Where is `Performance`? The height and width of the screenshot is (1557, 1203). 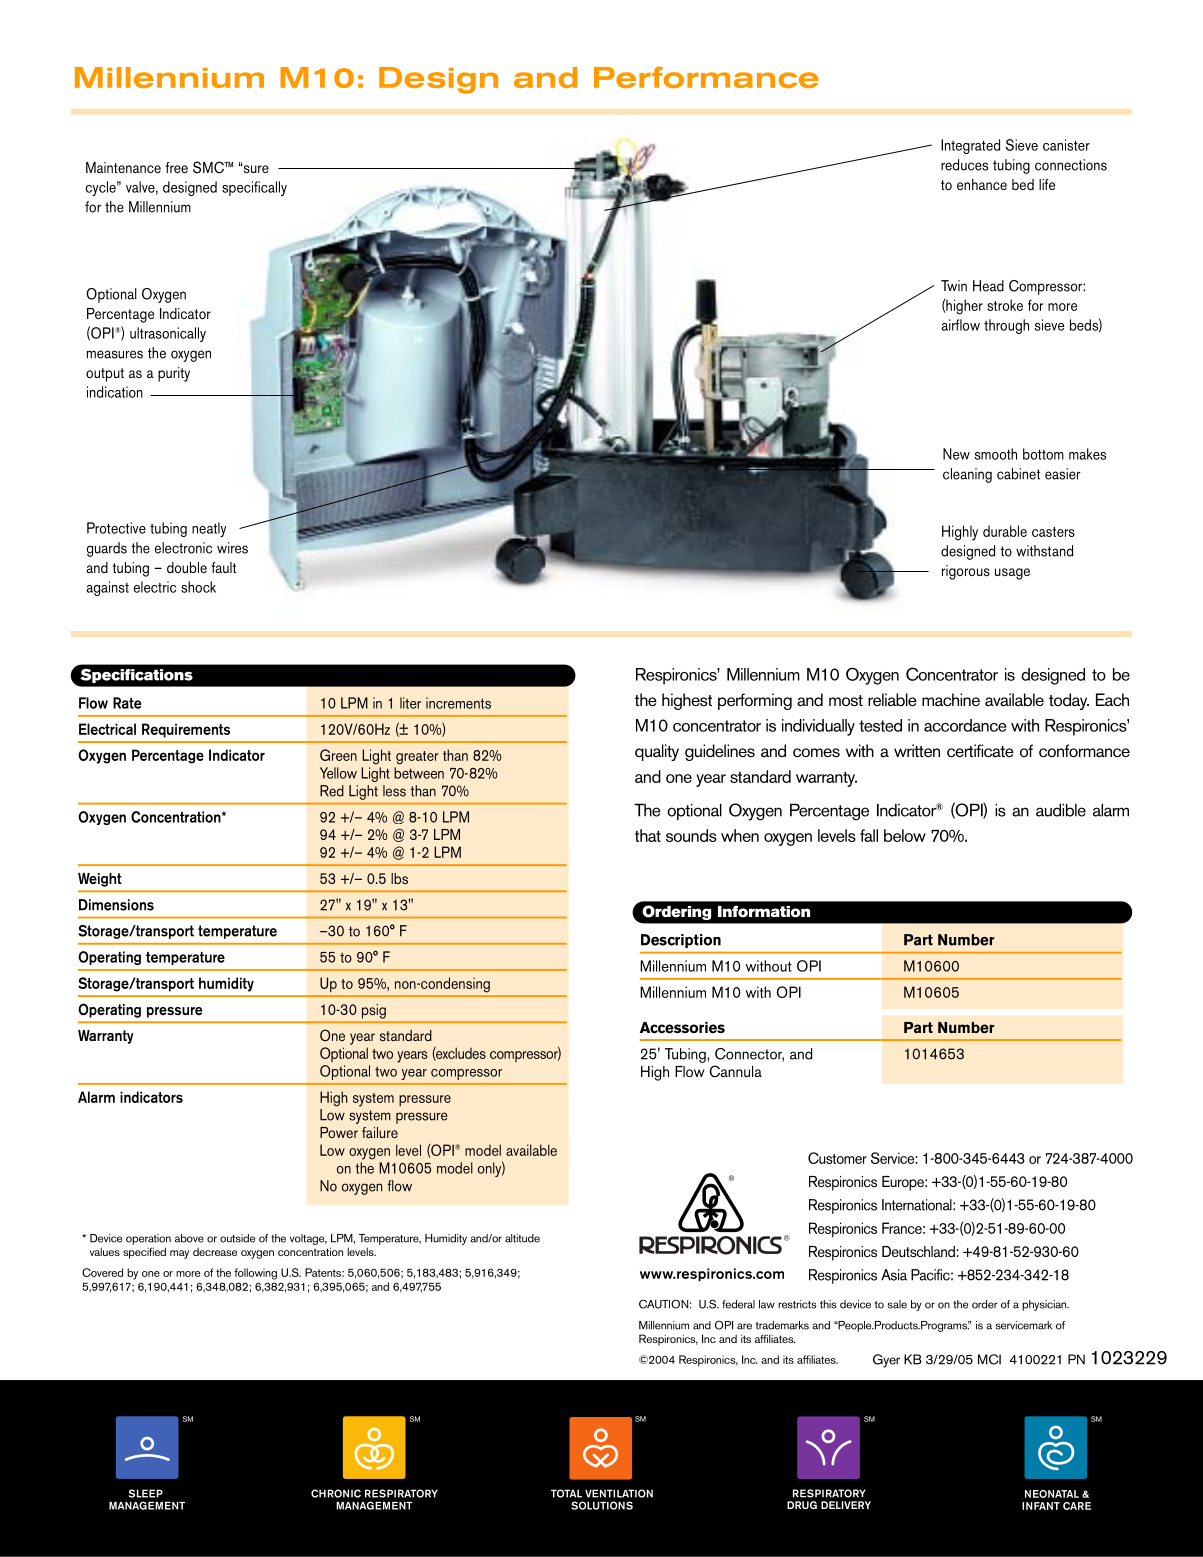 Performance is located at coordinates (706, 77).
